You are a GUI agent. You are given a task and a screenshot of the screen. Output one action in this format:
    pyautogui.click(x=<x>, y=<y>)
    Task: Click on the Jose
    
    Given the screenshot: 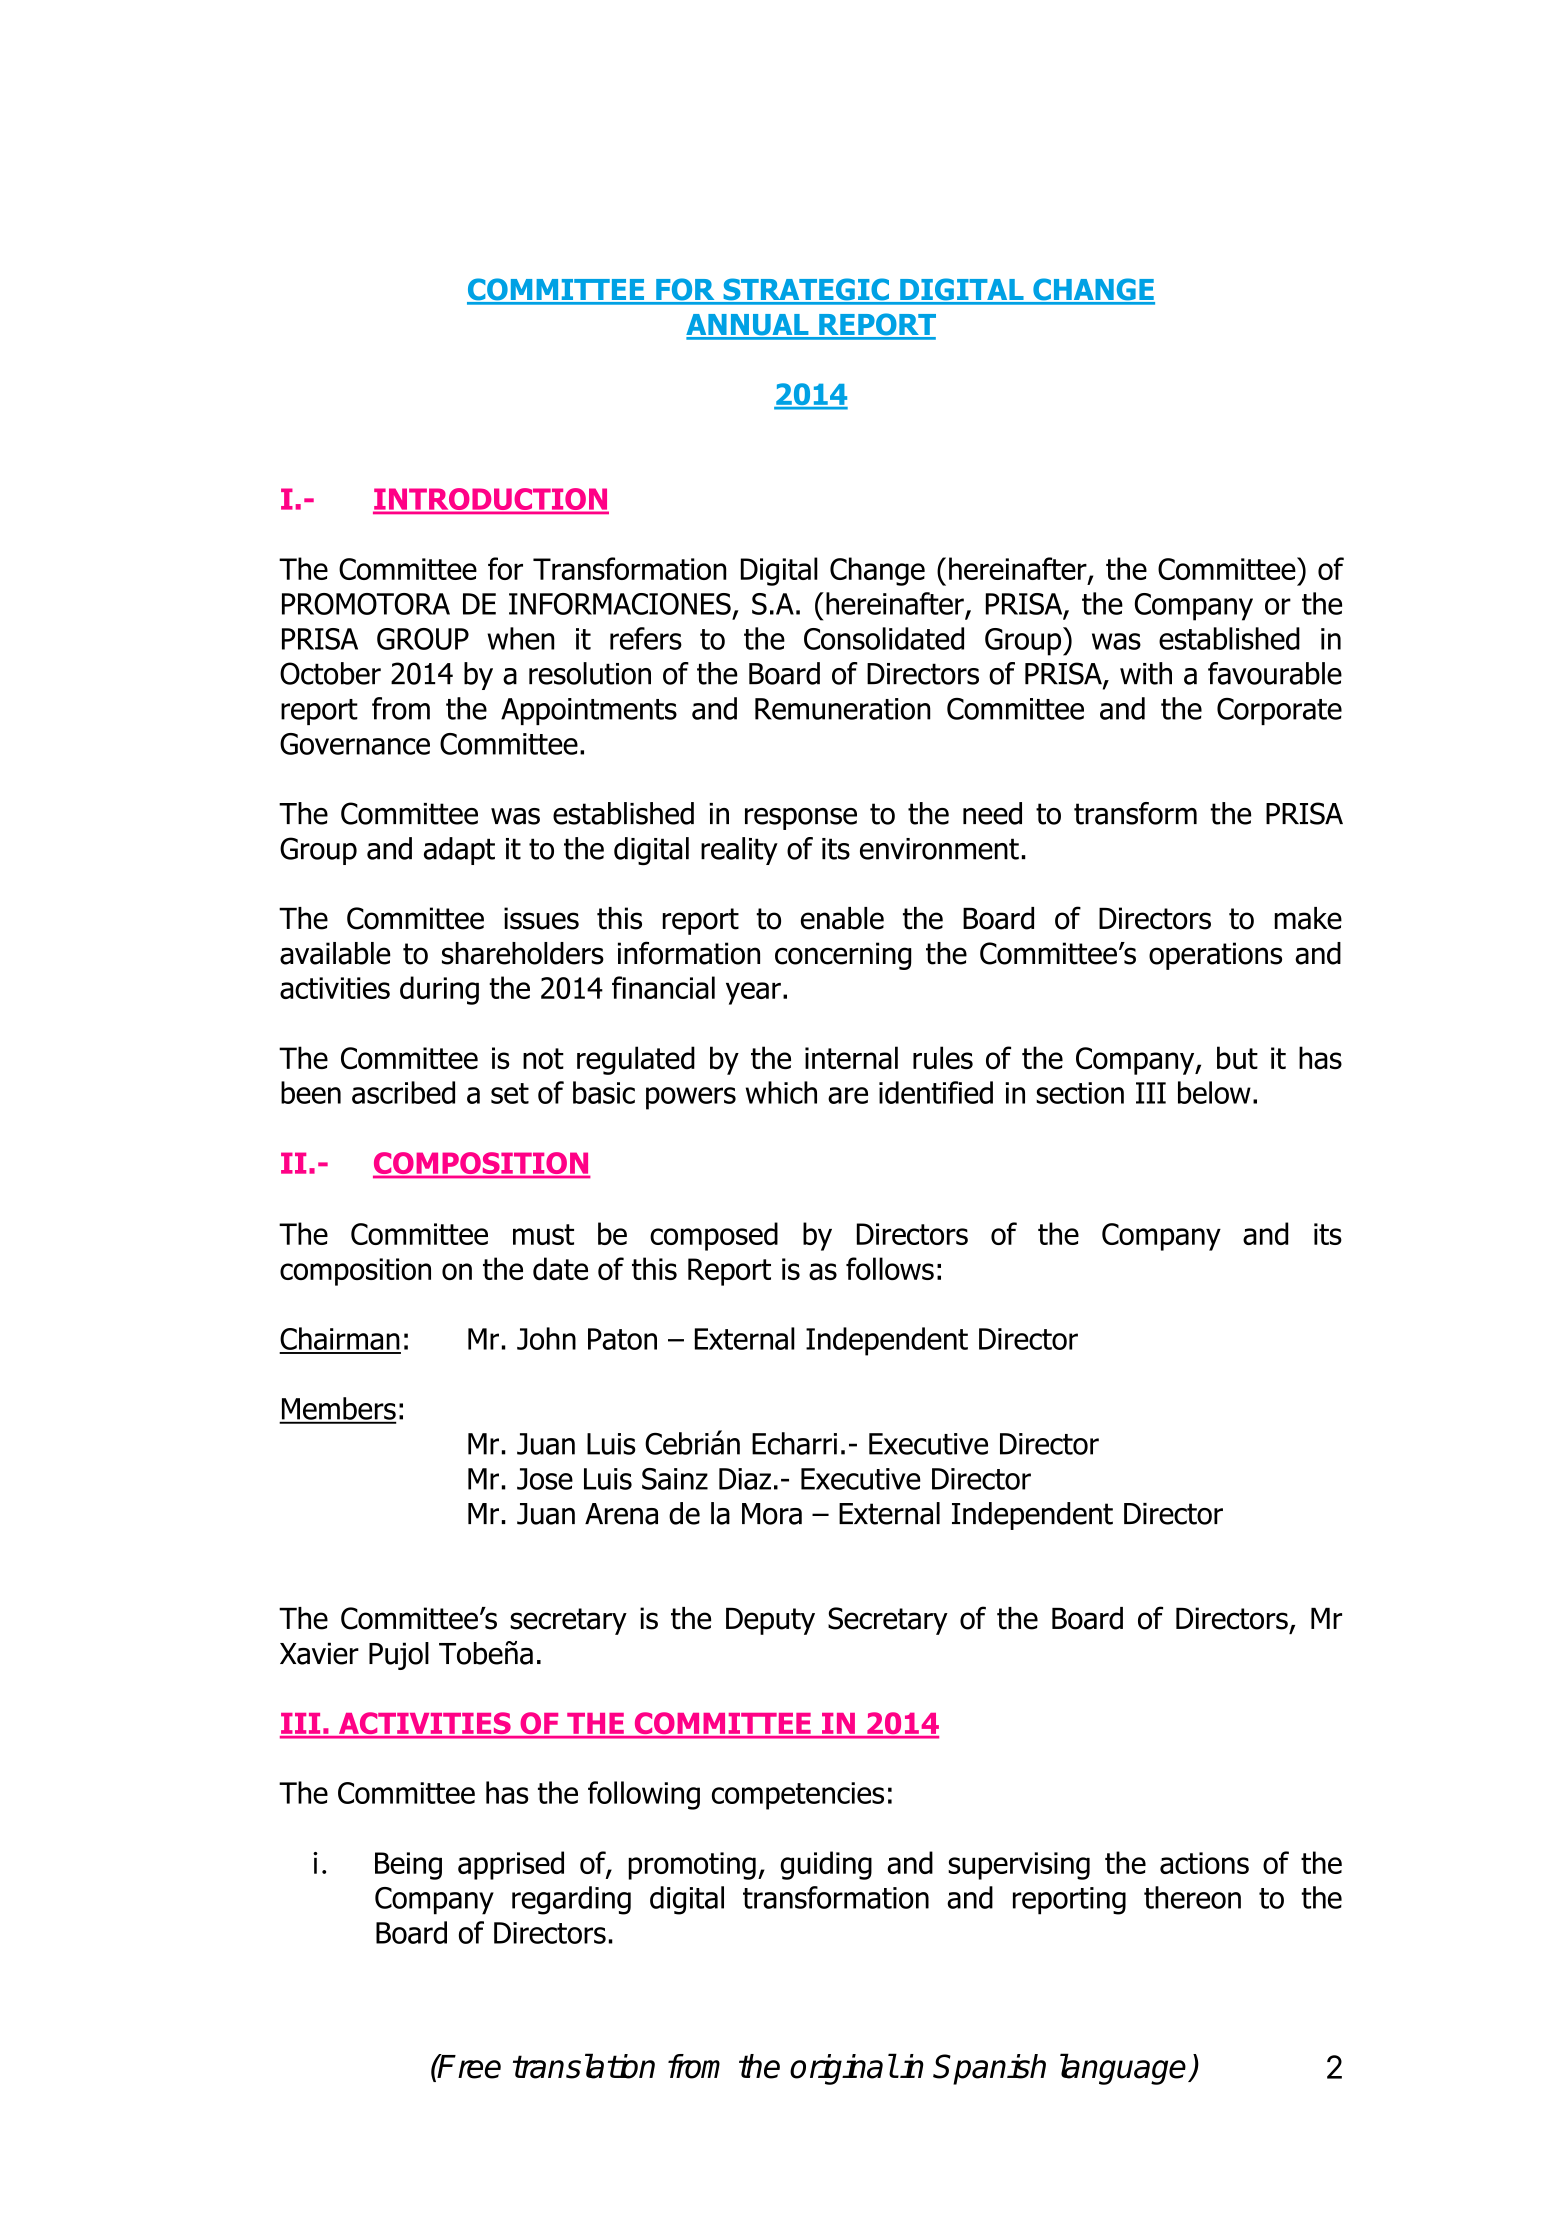 What is the action you would take?
    pyautogui.click(x=545, y=1479)
